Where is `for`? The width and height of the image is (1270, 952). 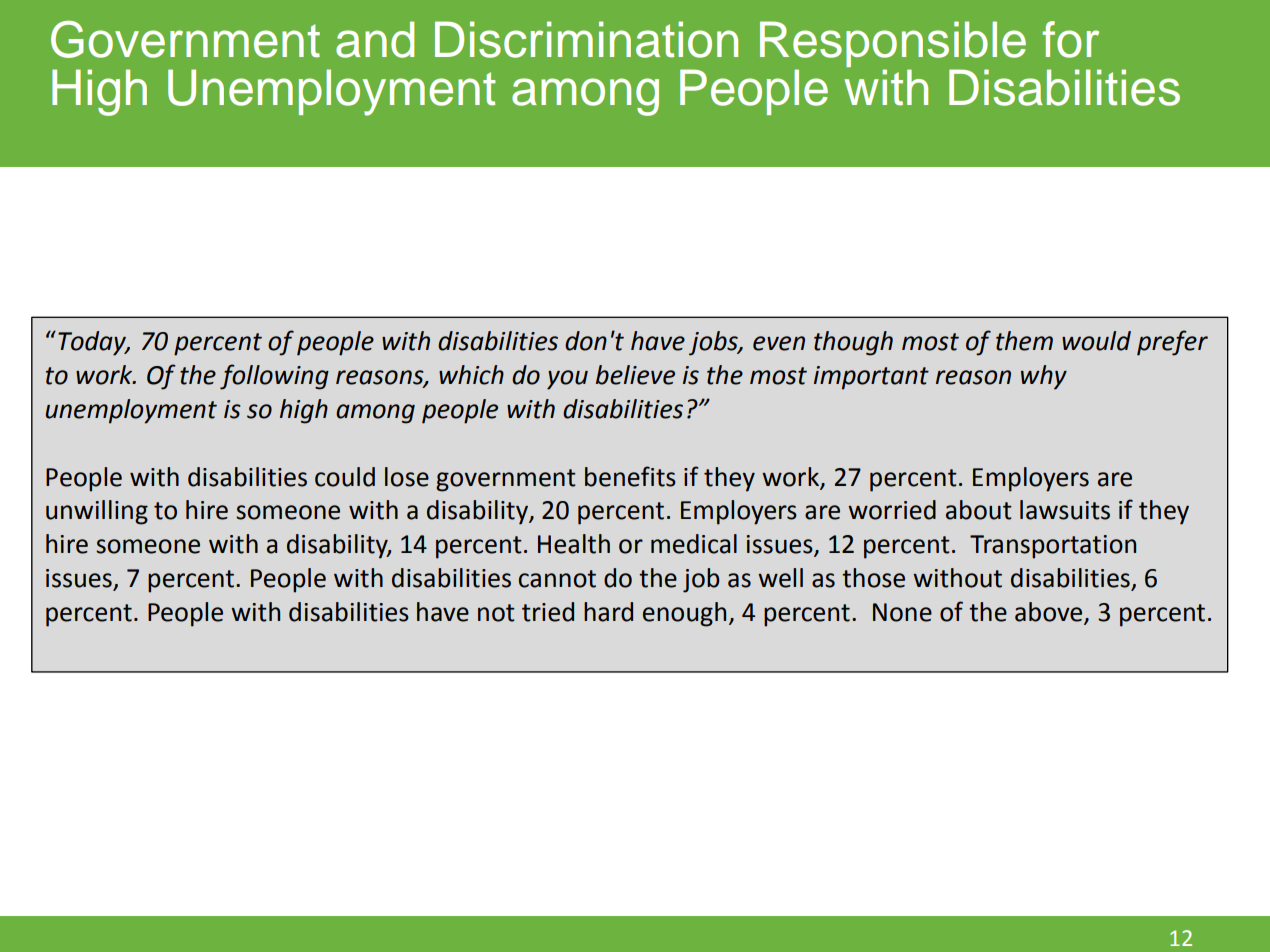 for is located at coordinates (1070, 39).
